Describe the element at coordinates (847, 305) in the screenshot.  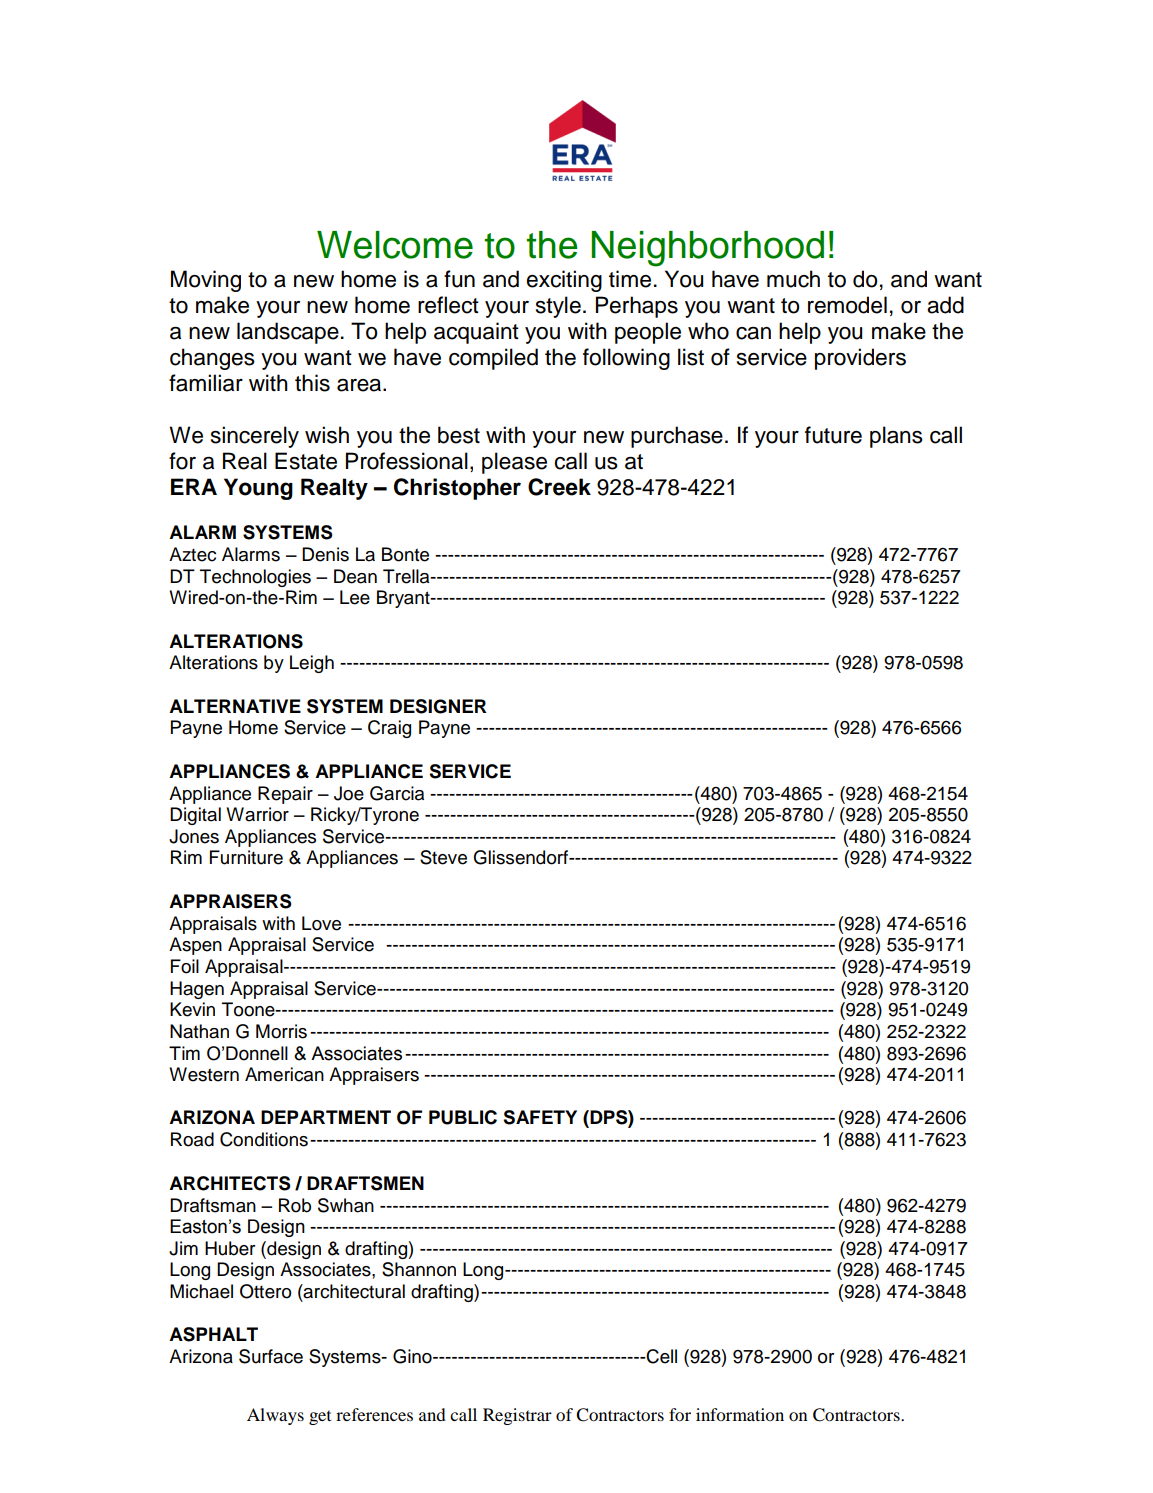
I see `remodel` at that location.
